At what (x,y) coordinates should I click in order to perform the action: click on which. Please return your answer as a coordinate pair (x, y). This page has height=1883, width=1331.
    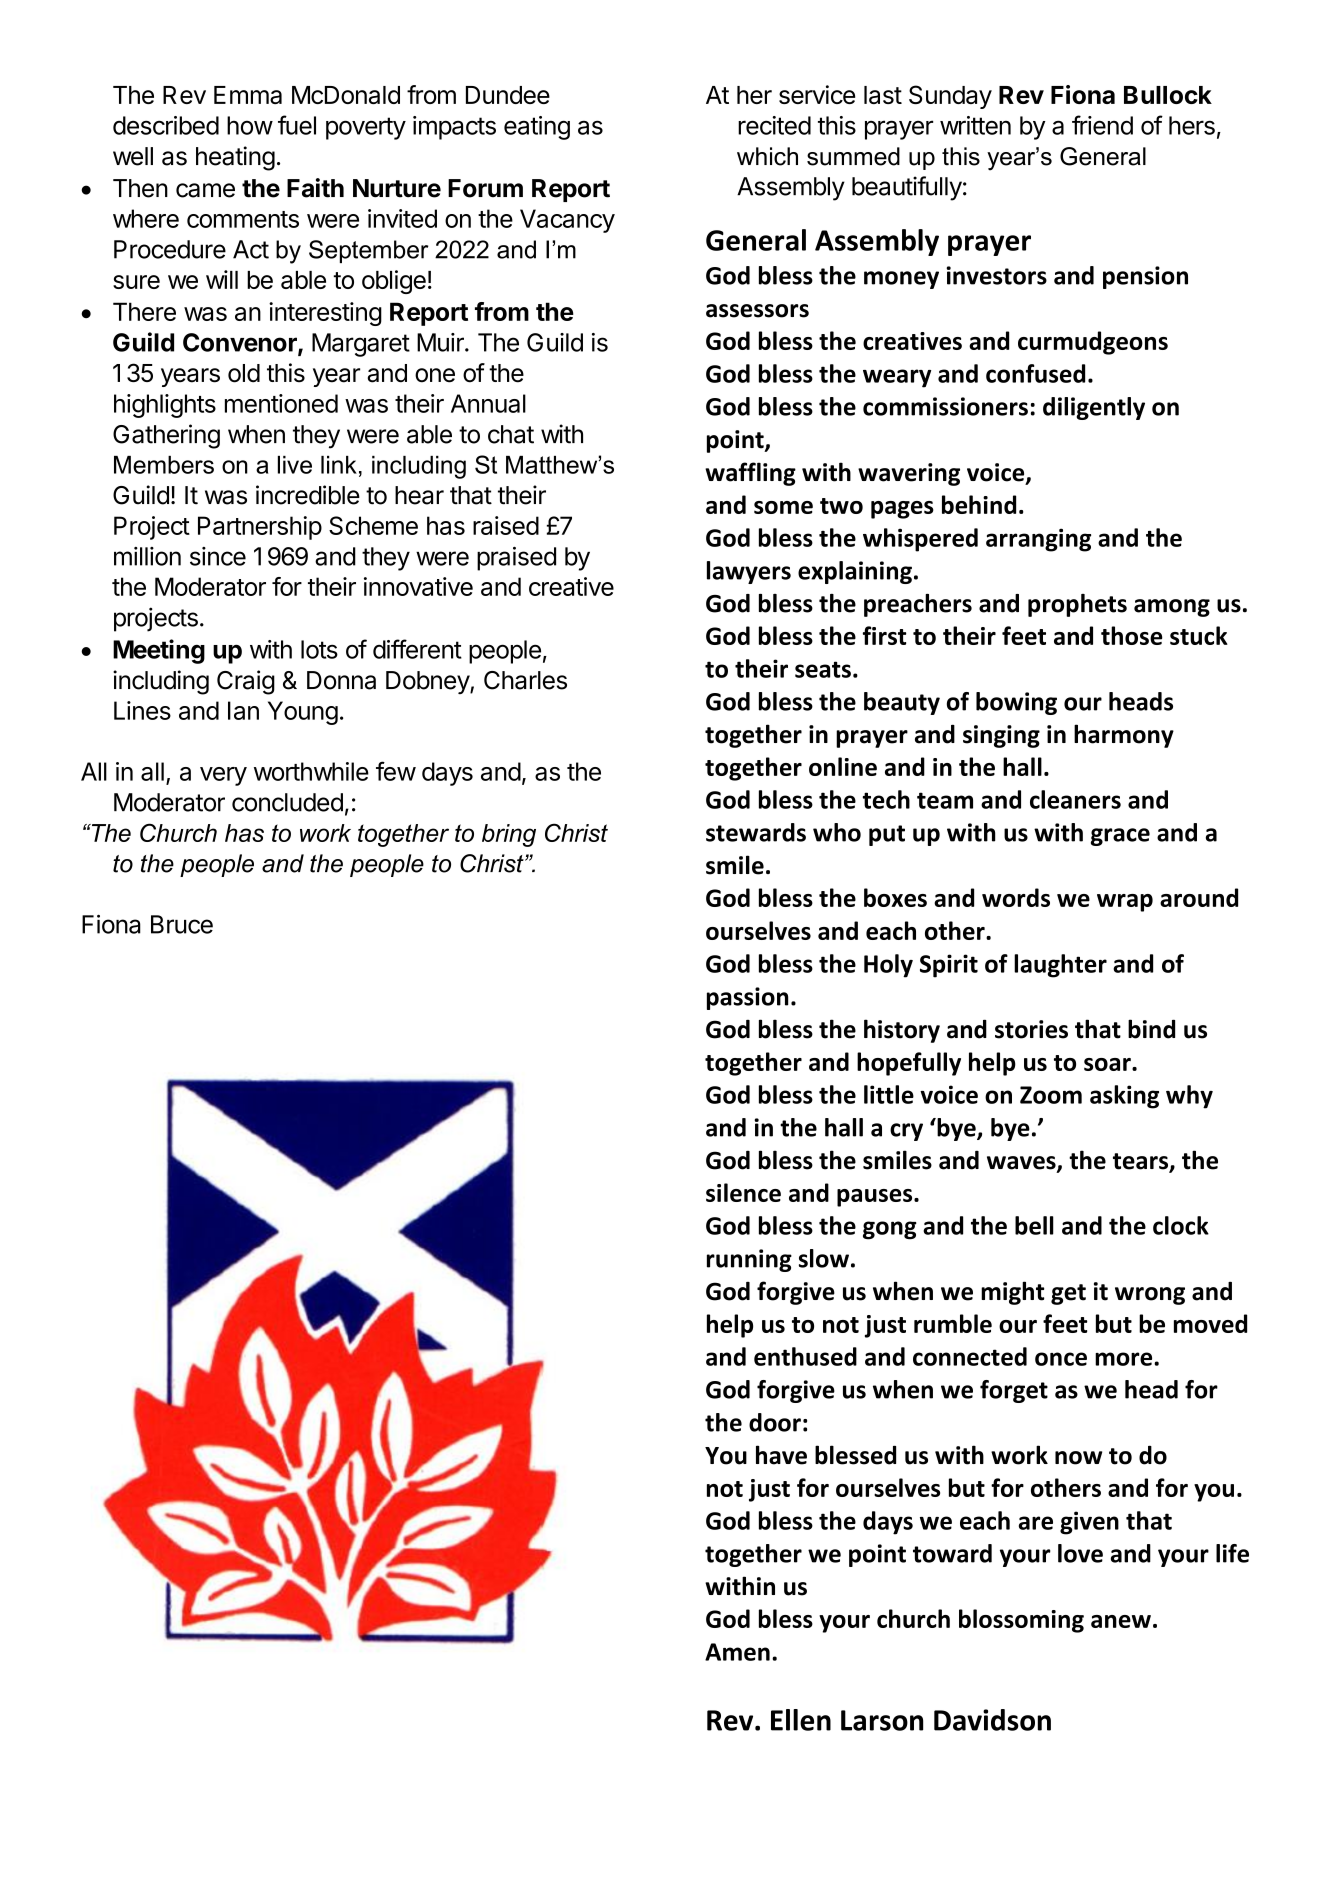
    Looking at the image, I should click on (767, 156).
